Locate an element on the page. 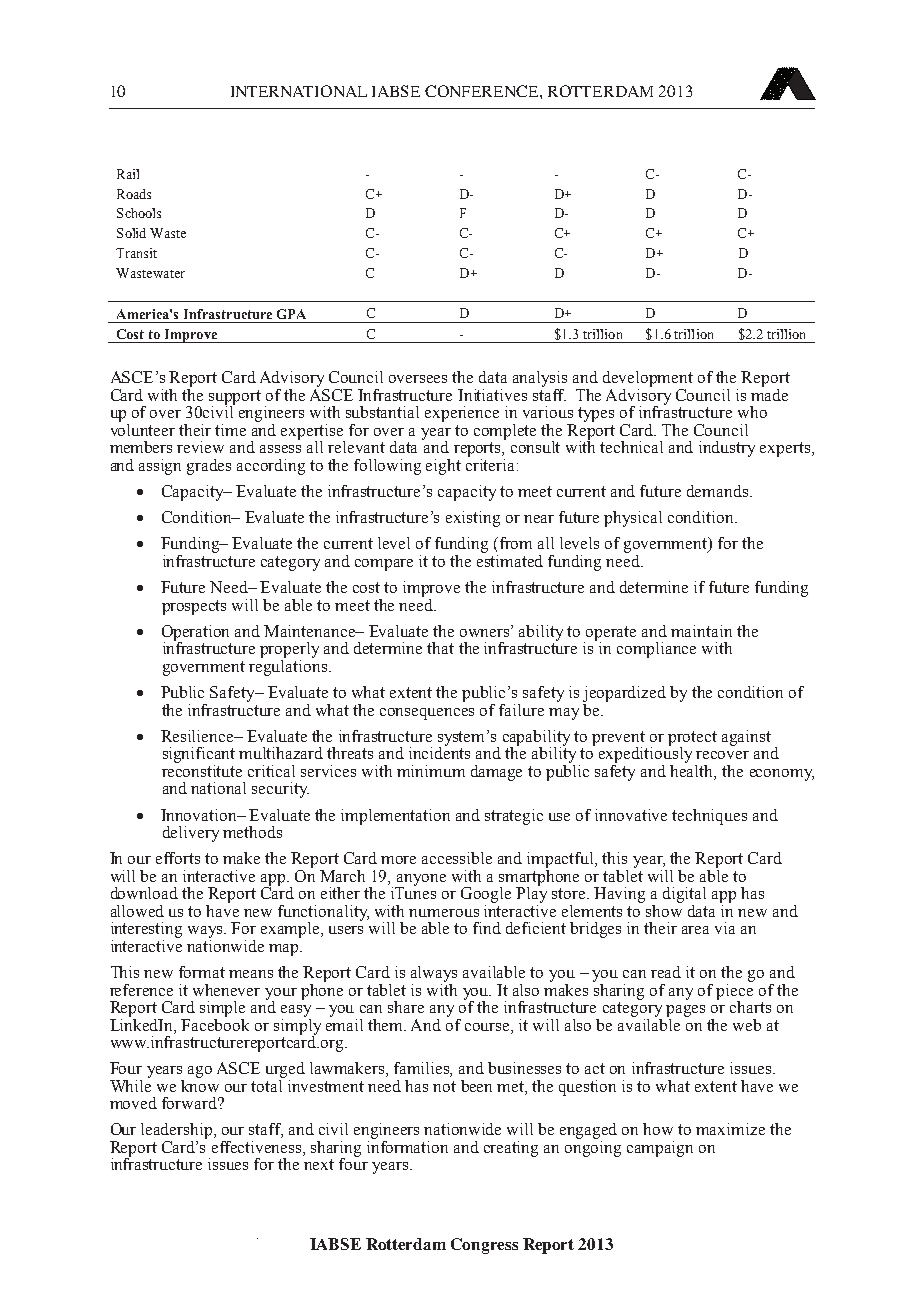 This document has height=1304, width=924. share is located at coordinates (406, 1007).
